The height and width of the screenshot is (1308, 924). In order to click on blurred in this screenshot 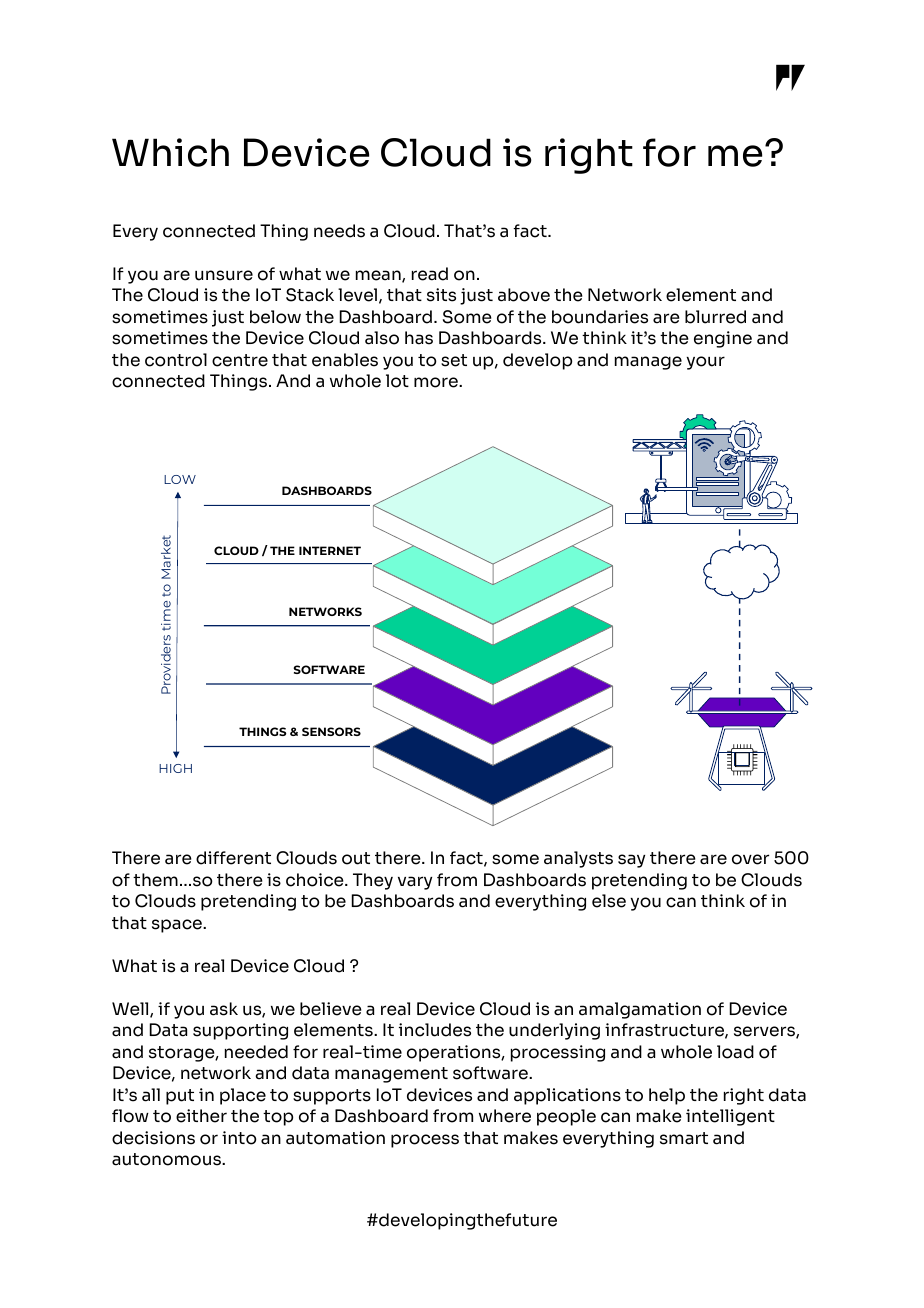, I will do `click(715, 317)`.
